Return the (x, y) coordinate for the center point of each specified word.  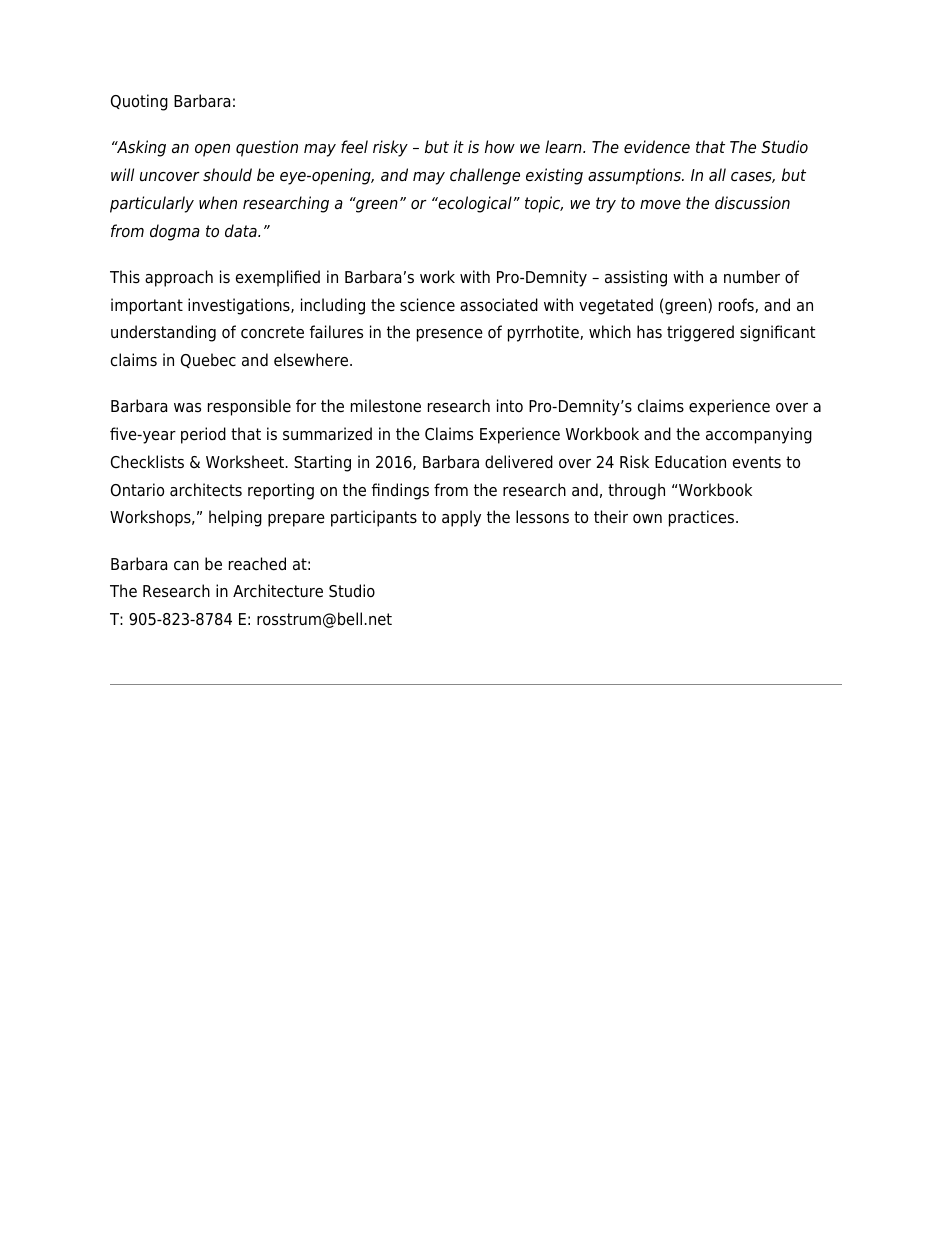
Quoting (139, 102)
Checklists (147, 462)
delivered (519, 462)
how (500, 147)
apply (461, 518)
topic (544, 204)
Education (690, 462)
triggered (700, 333)
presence (450, 335)
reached (257, 564)
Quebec (208, 360)
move (660, 205)
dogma (175, 232)
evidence (657, 147)
